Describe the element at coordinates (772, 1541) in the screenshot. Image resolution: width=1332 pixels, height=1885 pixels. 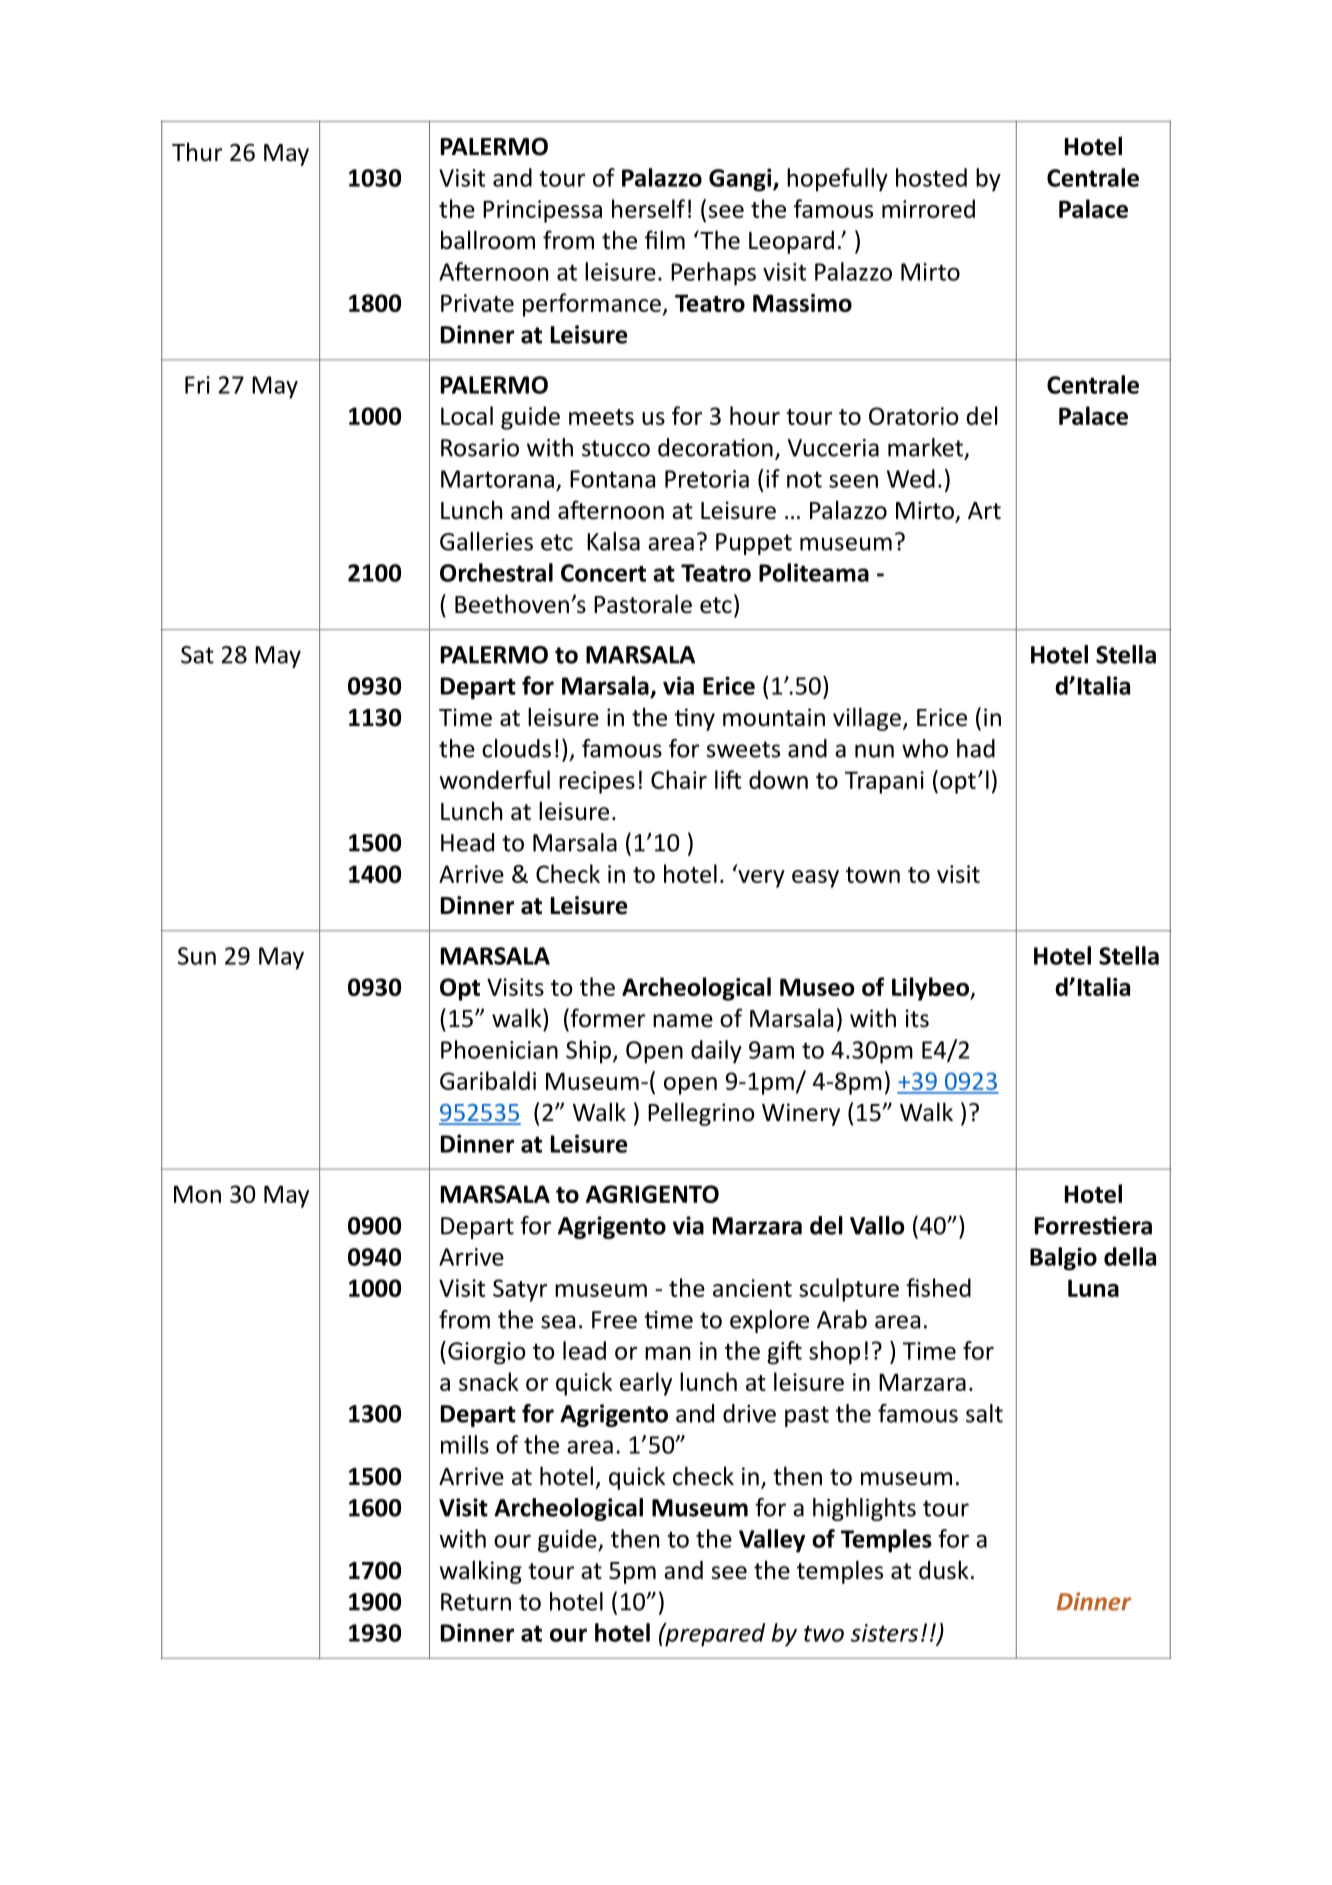
I see `Valley` at that location.
